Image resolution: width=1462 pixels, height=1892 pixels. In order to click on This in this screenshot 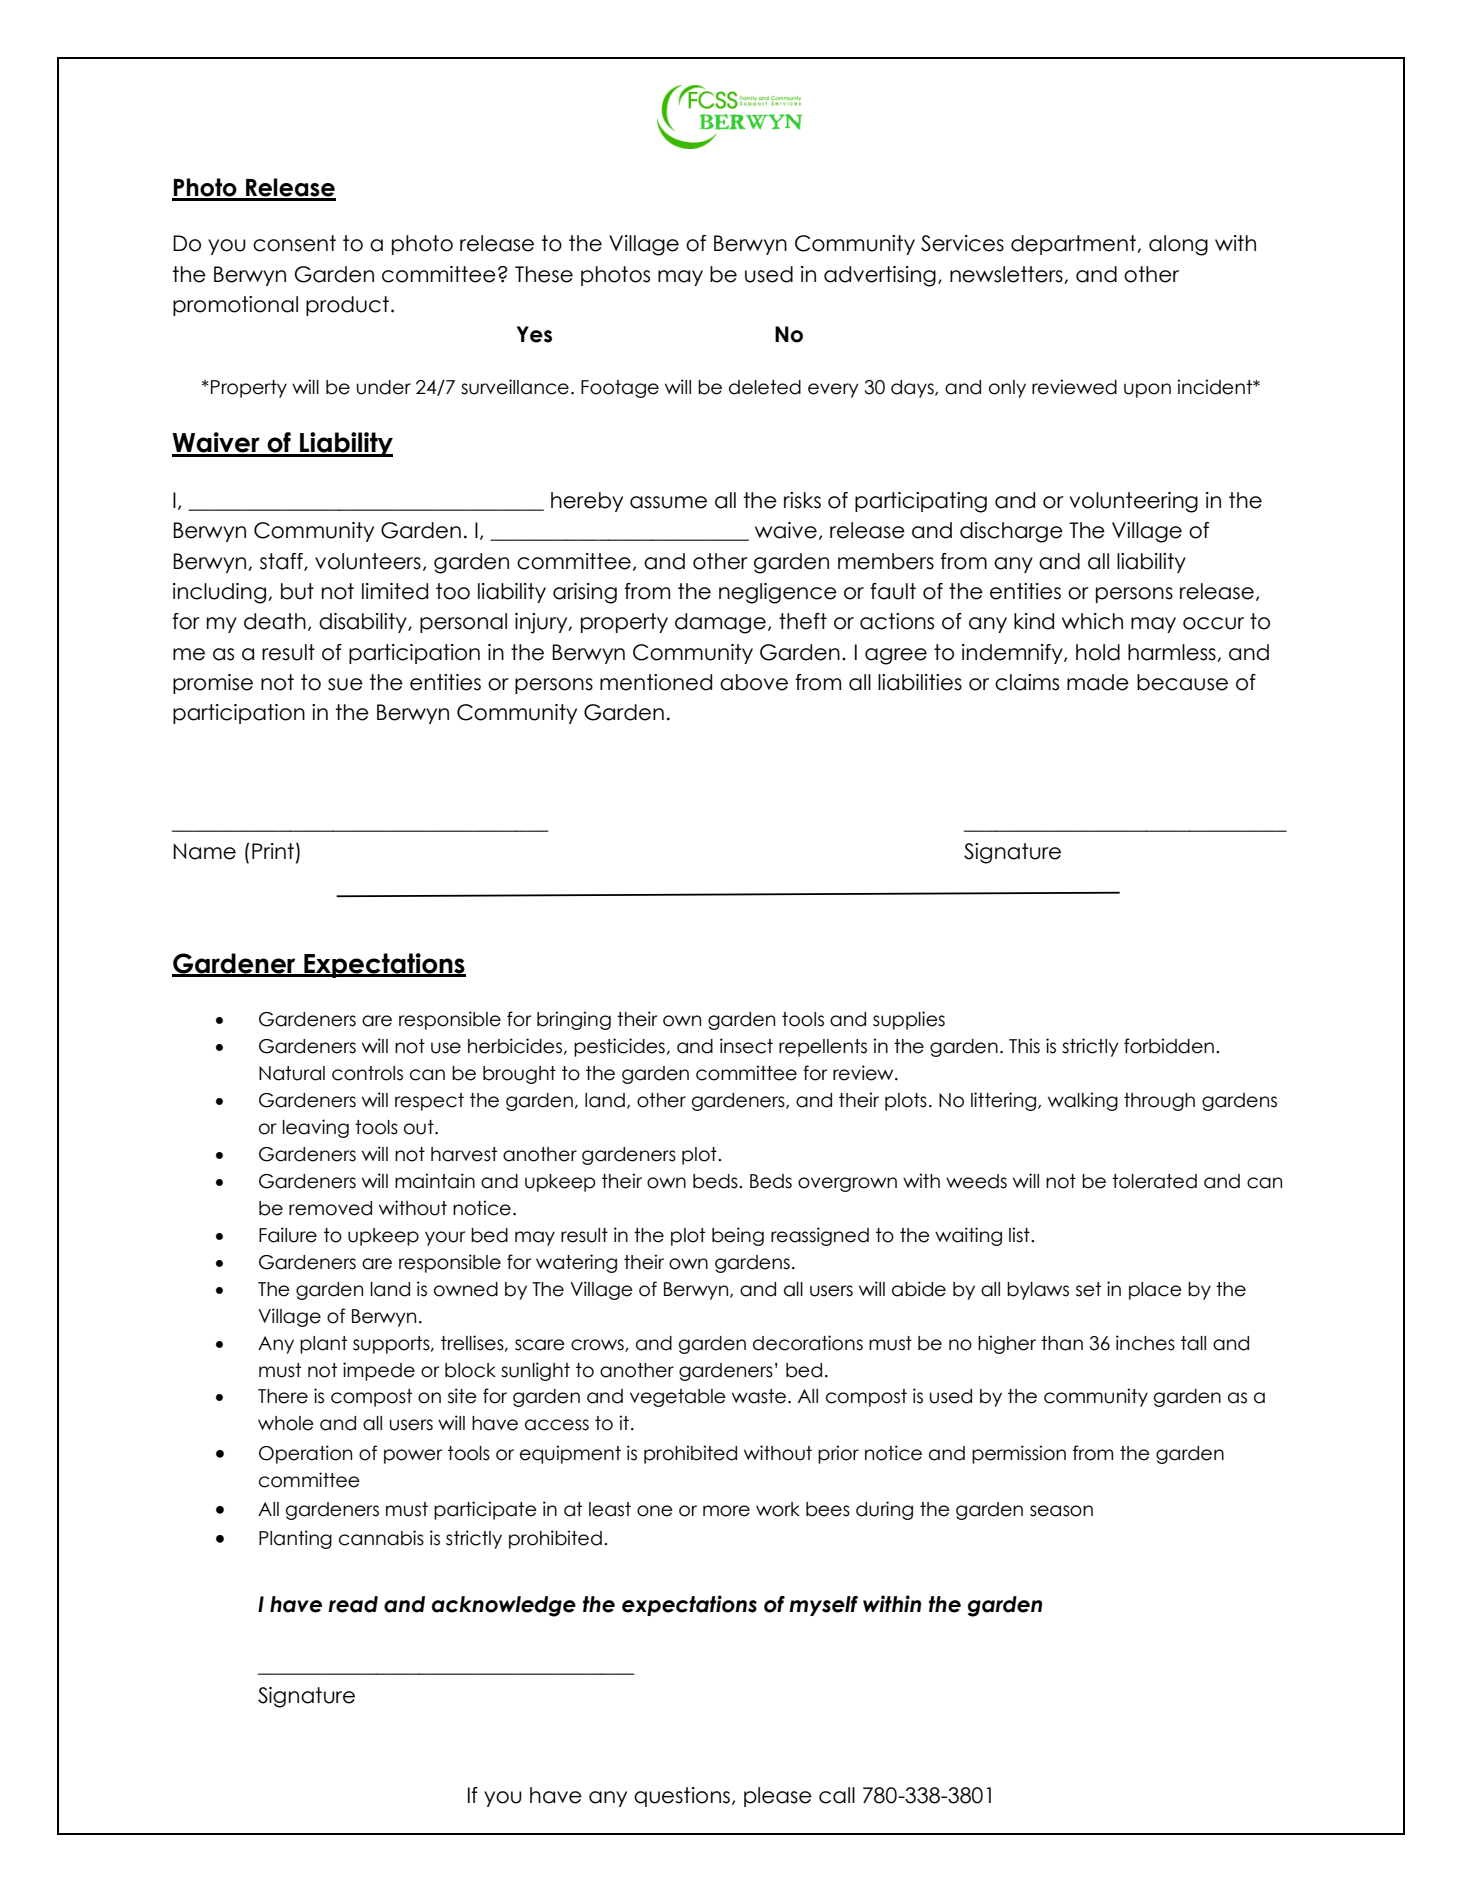, I will do `click(1024, 1046)`.
